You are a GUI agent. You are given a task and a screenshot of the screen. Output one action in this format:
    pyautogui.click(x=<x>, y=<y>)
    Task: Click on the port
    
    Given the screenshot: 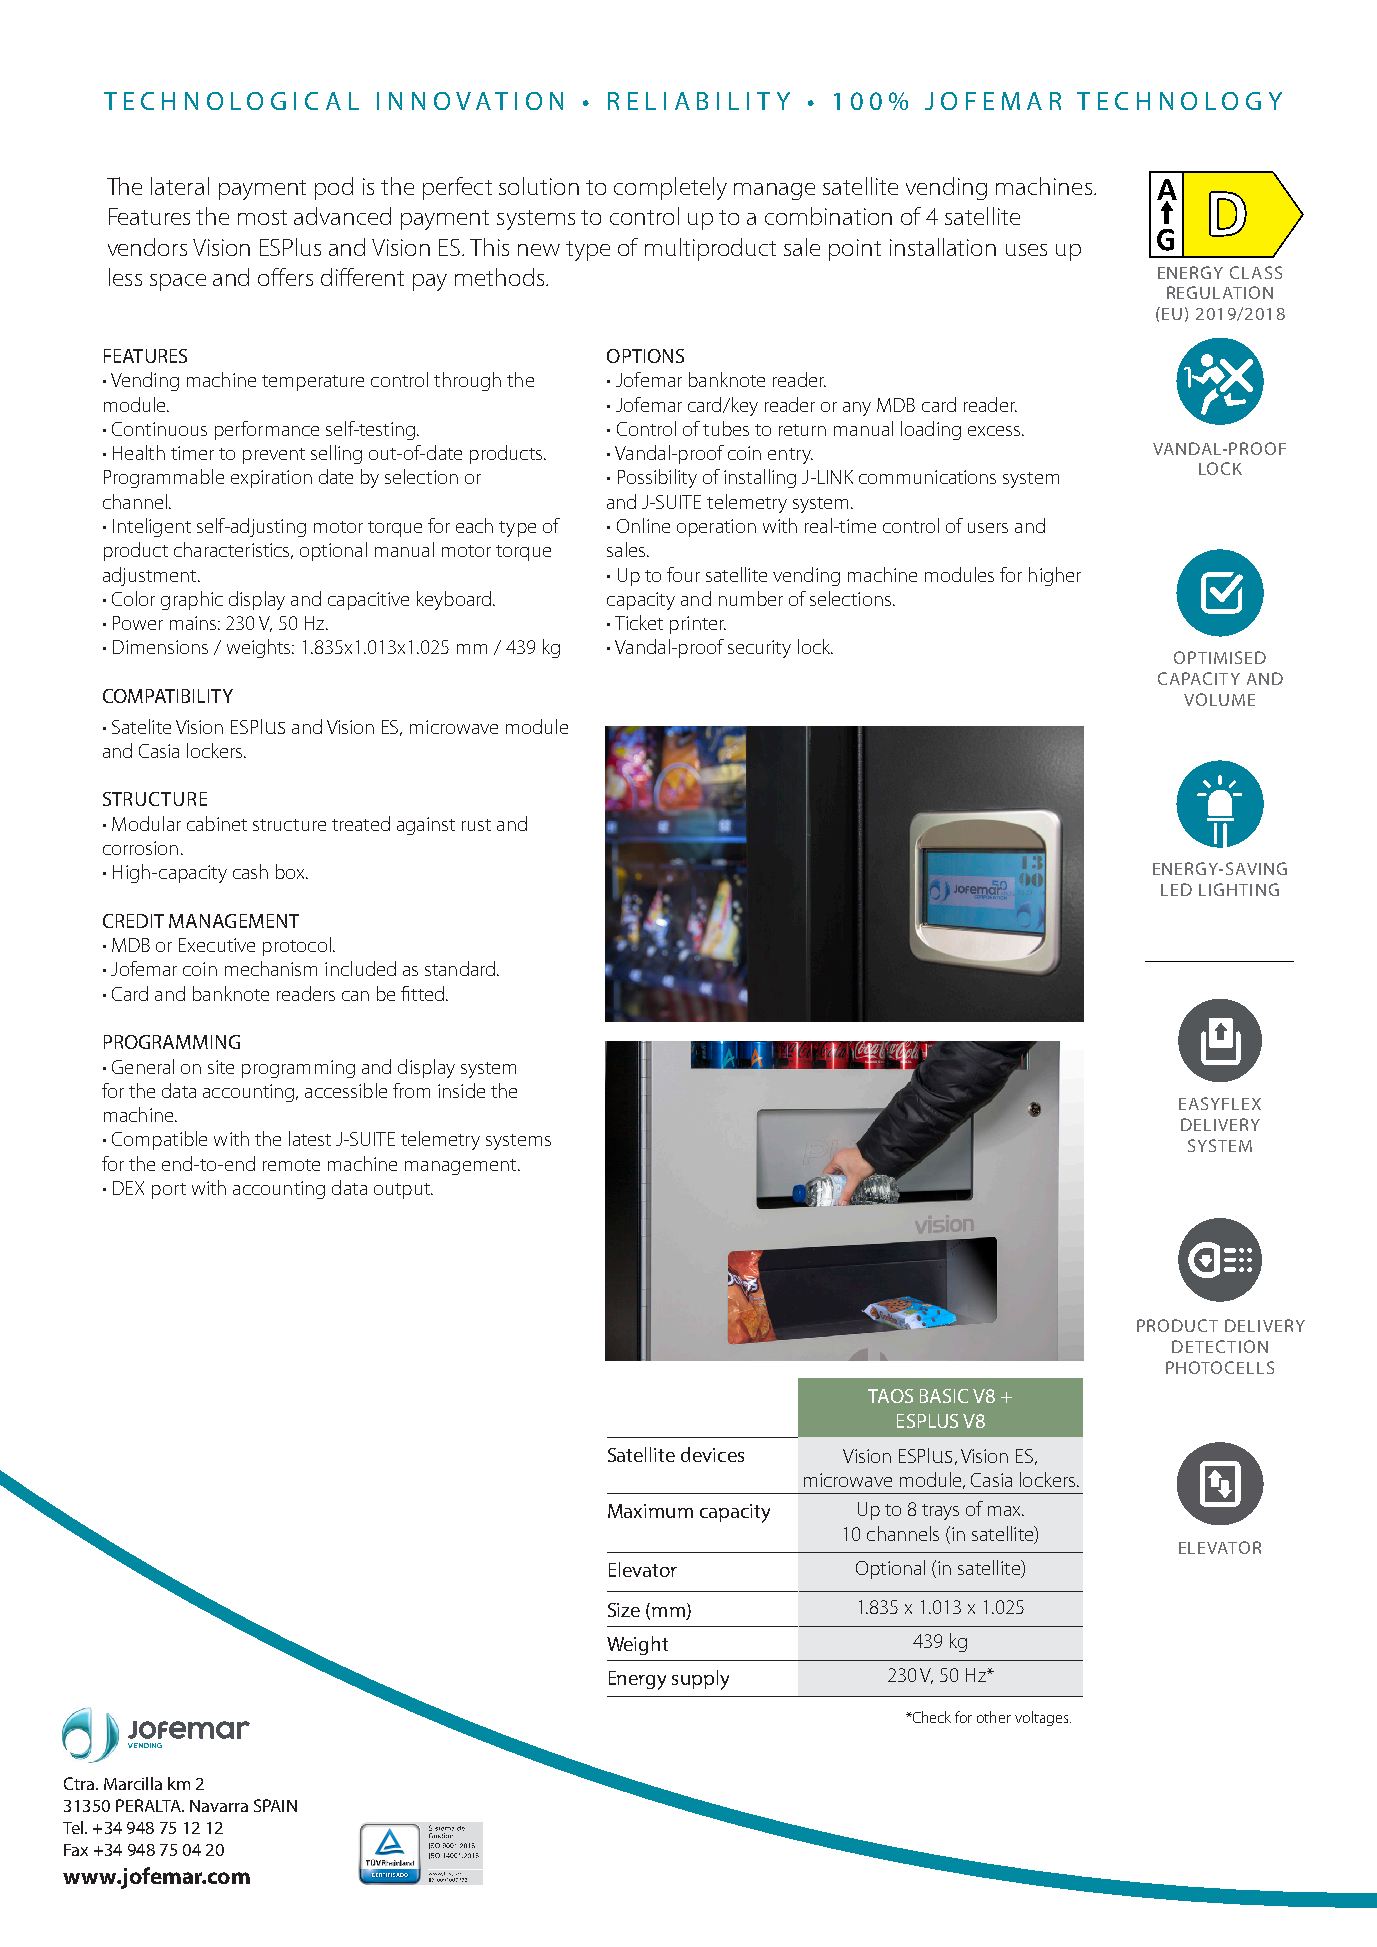 What is the action you would take?
    pyautogui.click(x=169, y=1191)
